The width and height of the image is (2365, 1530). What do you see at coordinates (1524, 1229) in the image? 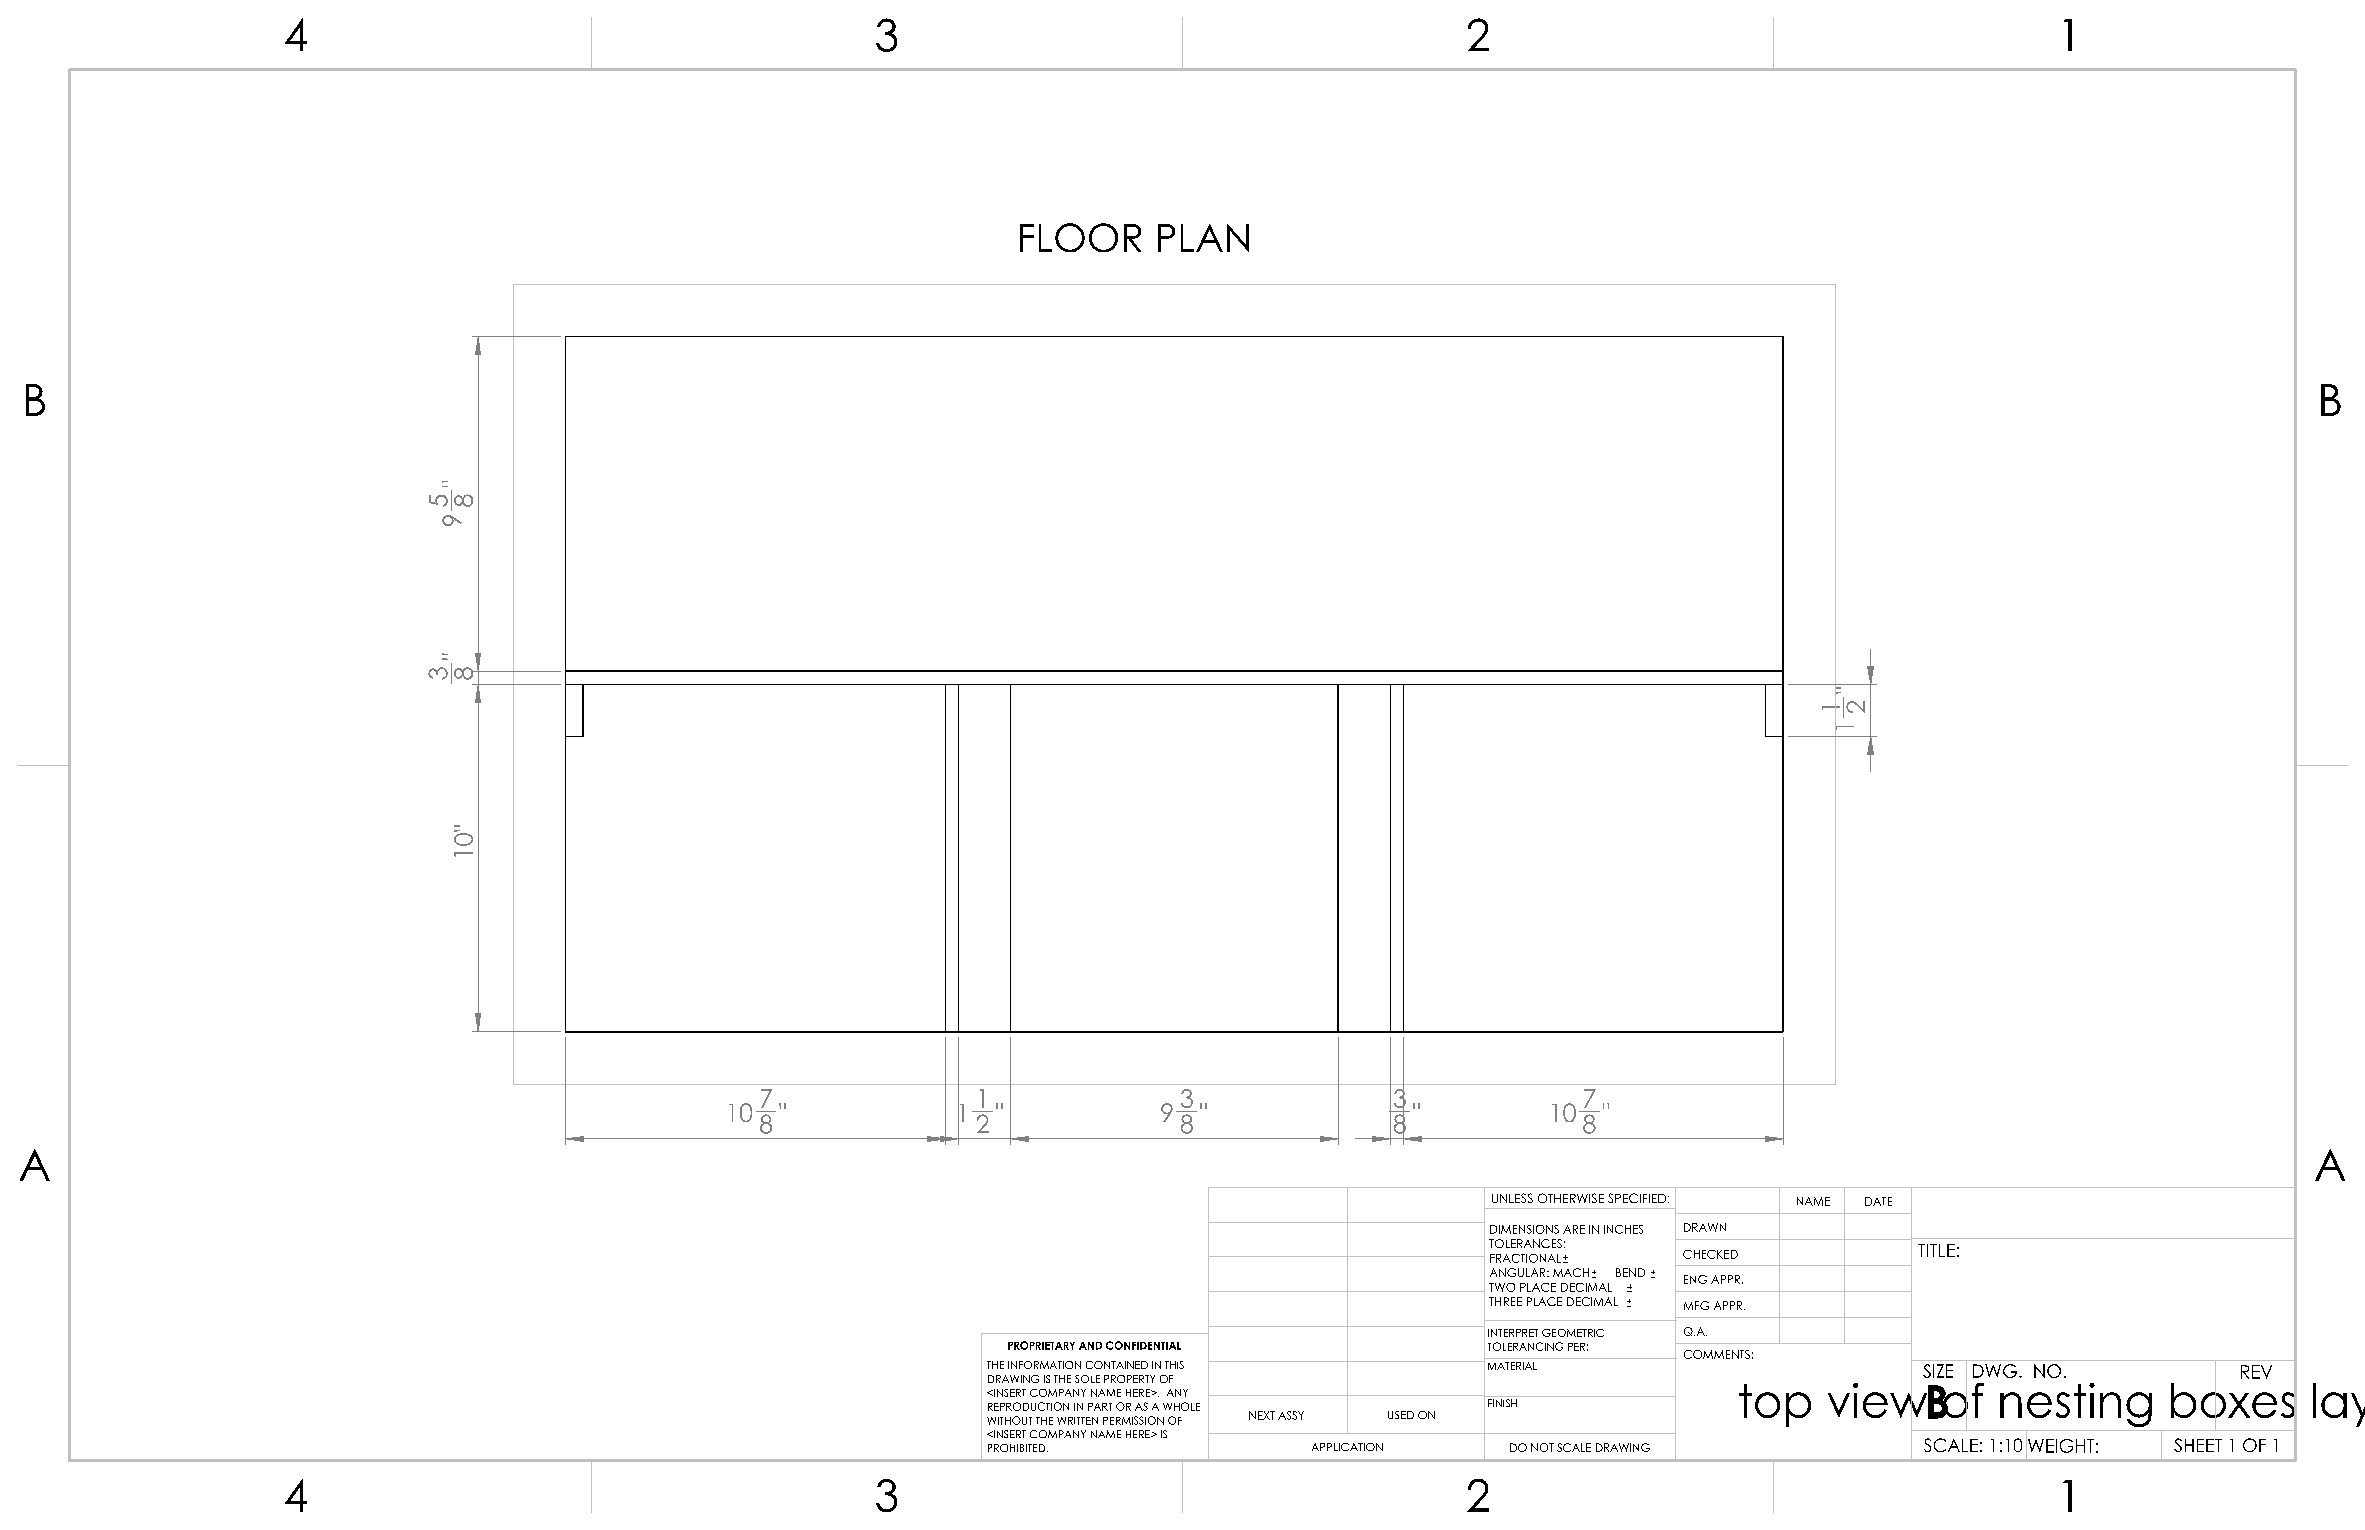
I see `DIMENSIONS` at bounding box center [1524, 1229].
